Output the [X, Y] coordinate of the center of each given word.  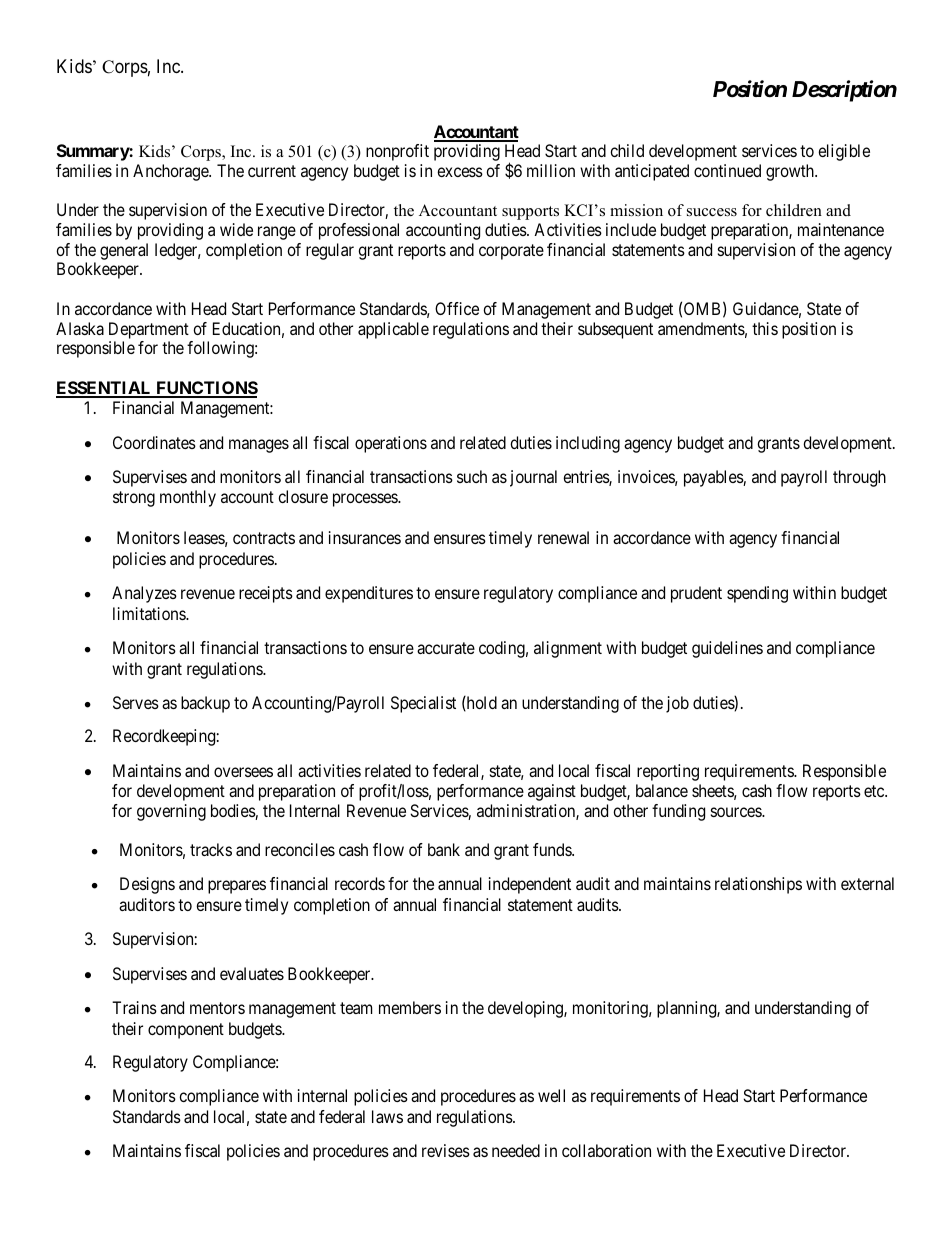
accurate [446, 648]
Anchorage [171, 172]
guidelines [727, 649]
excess [460, 172]
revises [446, 1150]
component [186, 1031]
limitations [150, 613]
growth [791, 172]
